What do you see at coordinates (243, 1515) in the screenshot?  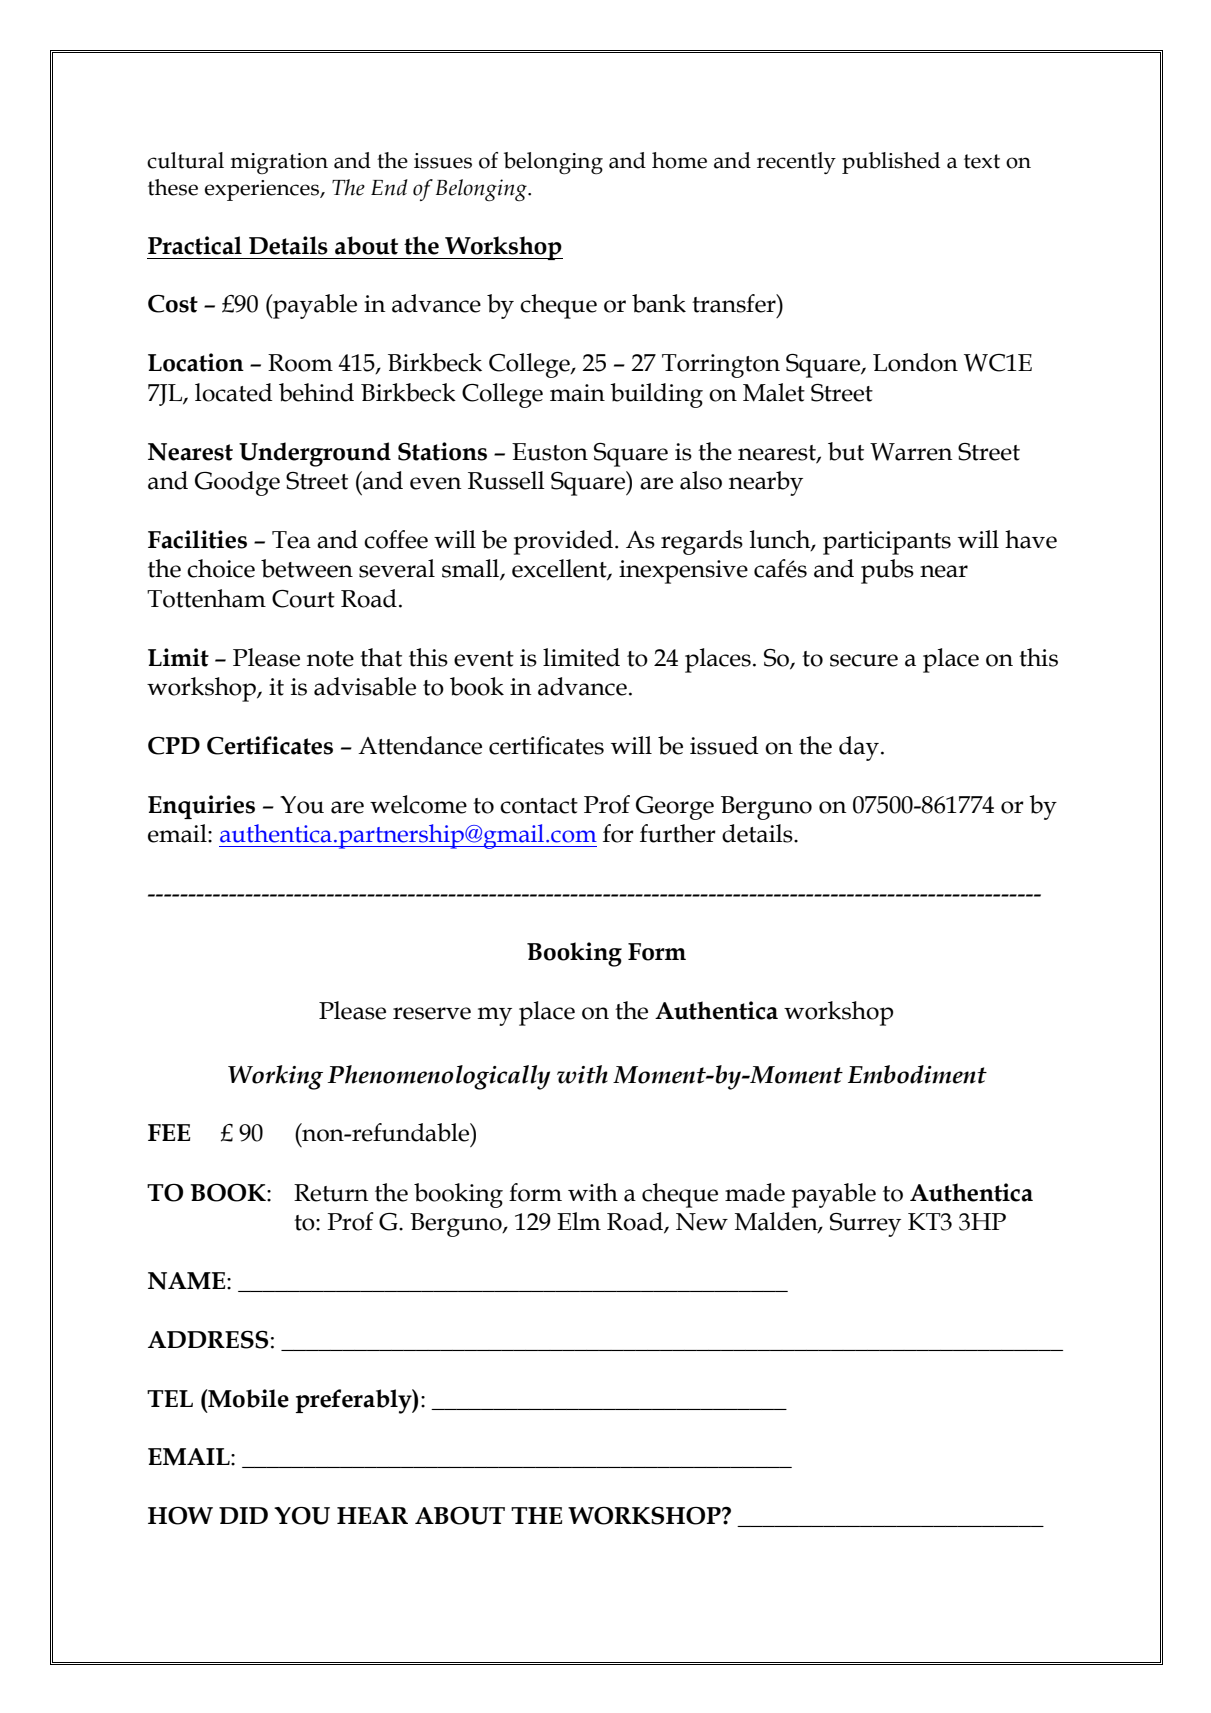 I see `DID` at bounding box center [243, 1515].
